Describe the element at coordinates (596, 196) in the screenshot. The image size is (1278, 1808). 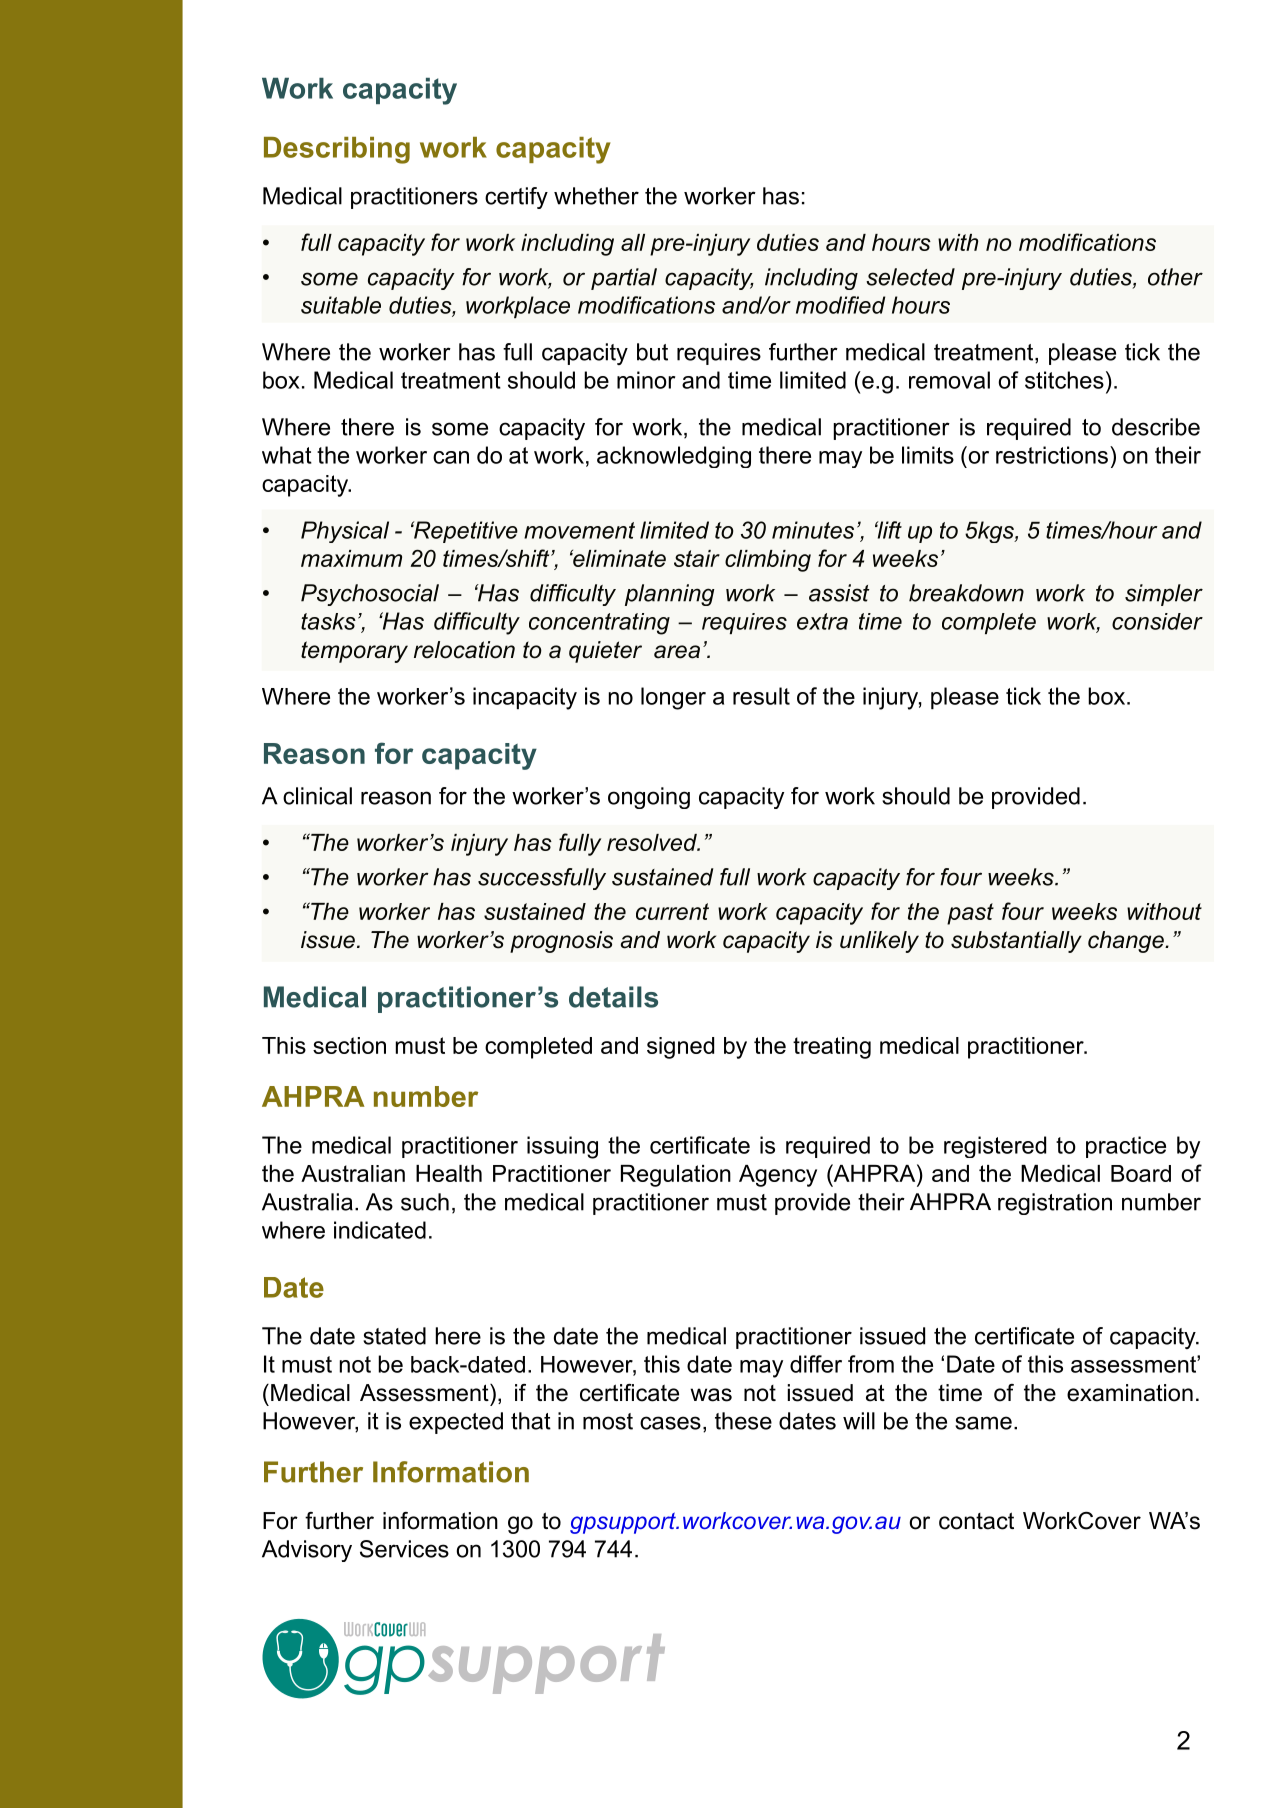
I see `whether` at that location.
